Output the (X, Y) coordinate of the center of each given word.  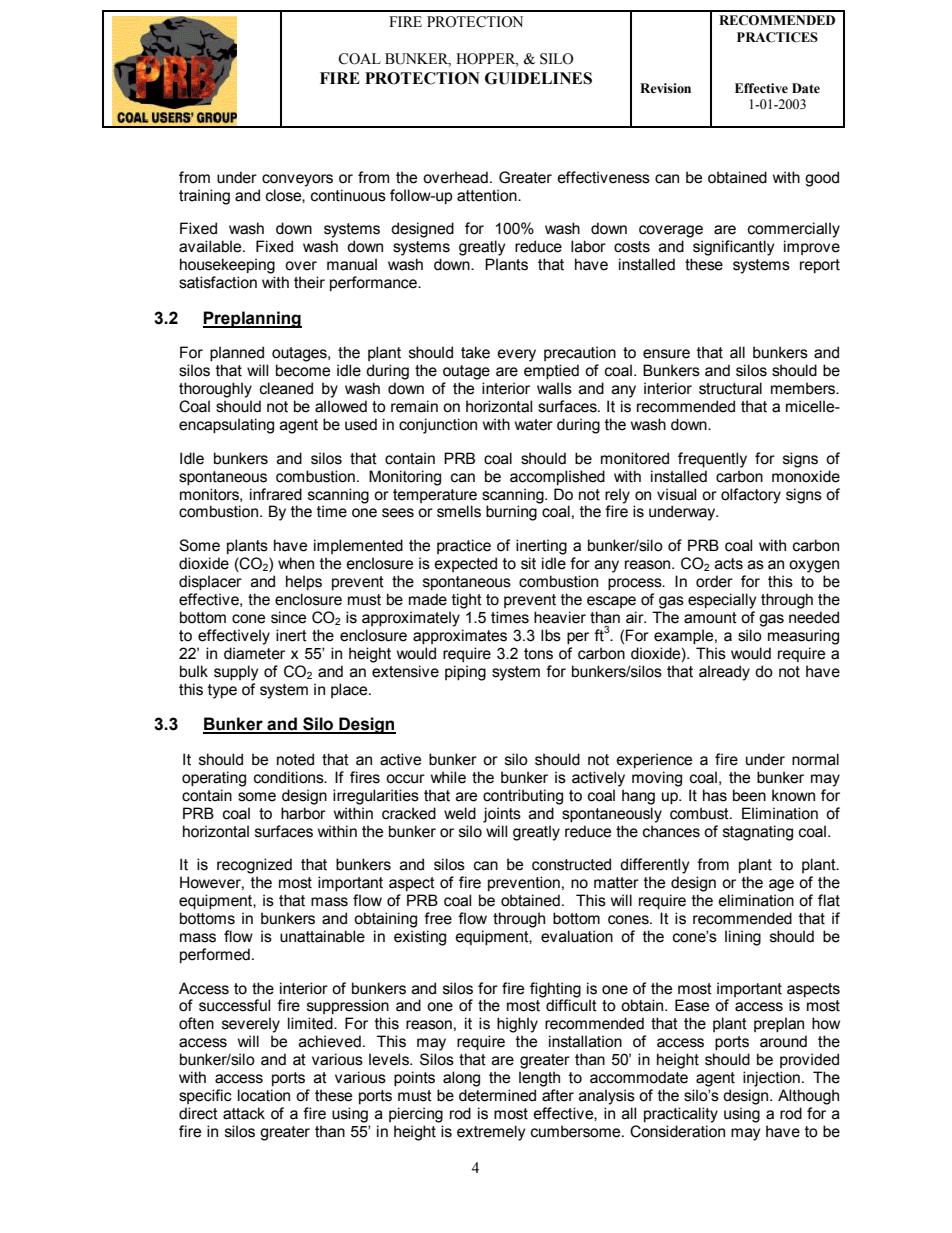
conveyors (297, 180)
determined (497, 1095)
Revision (665, 88)
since (288, 617)
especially (722, 601)
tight (467, 601)
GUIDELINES (538, 78)
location (264, 1095)
